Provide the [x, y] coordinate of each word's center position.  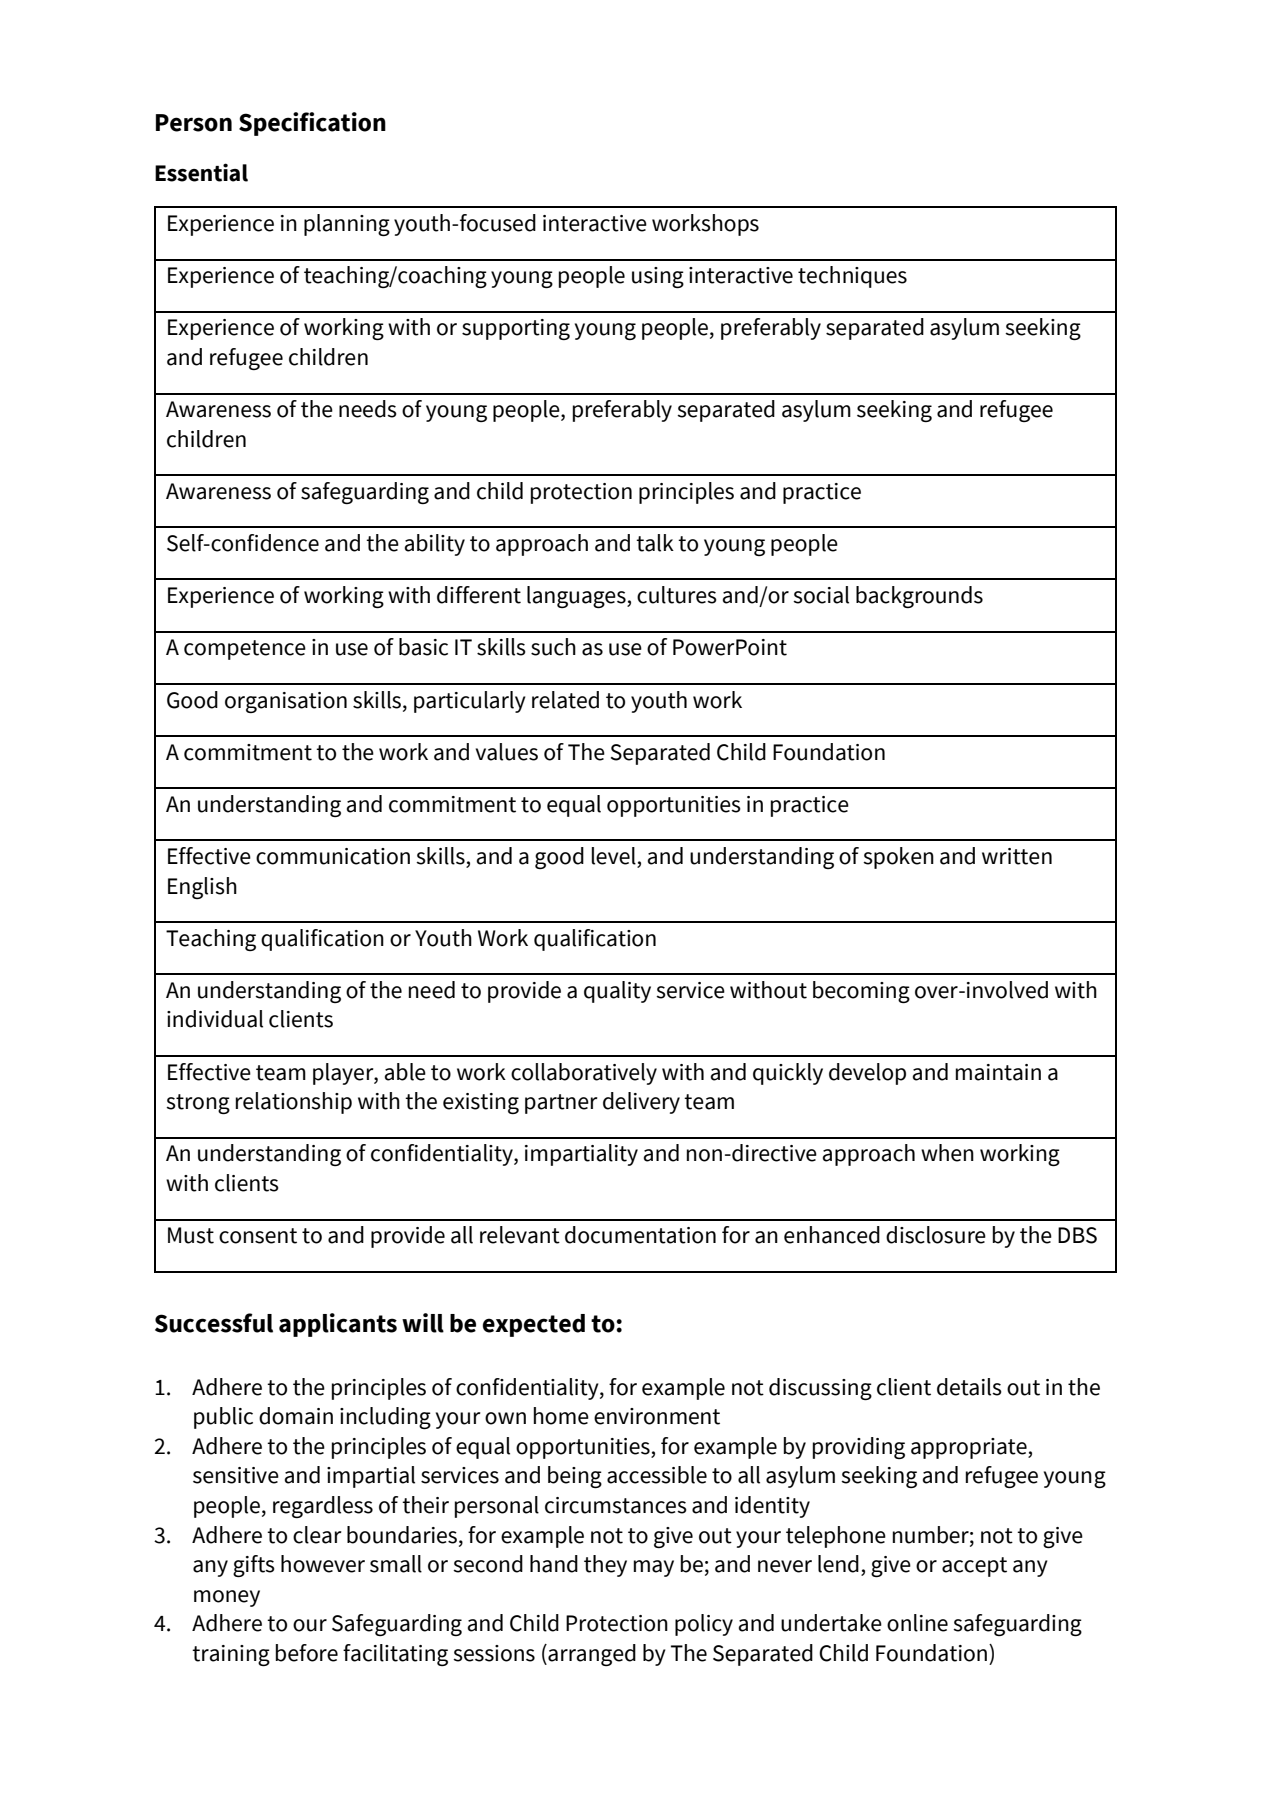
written [1017, 856]
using [658, 277]
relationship [294, 1103]
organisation [286, 702]
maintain [998, 1072]
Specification [312, 124]
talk [655, 543]
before [307, 1653]
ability [435, 545]
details [969, 1387]
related [565, 700]
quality [617, 992]
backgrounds [919, 597]
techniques [852, 277]
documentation [640, 1235]
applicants [338, 1325]
